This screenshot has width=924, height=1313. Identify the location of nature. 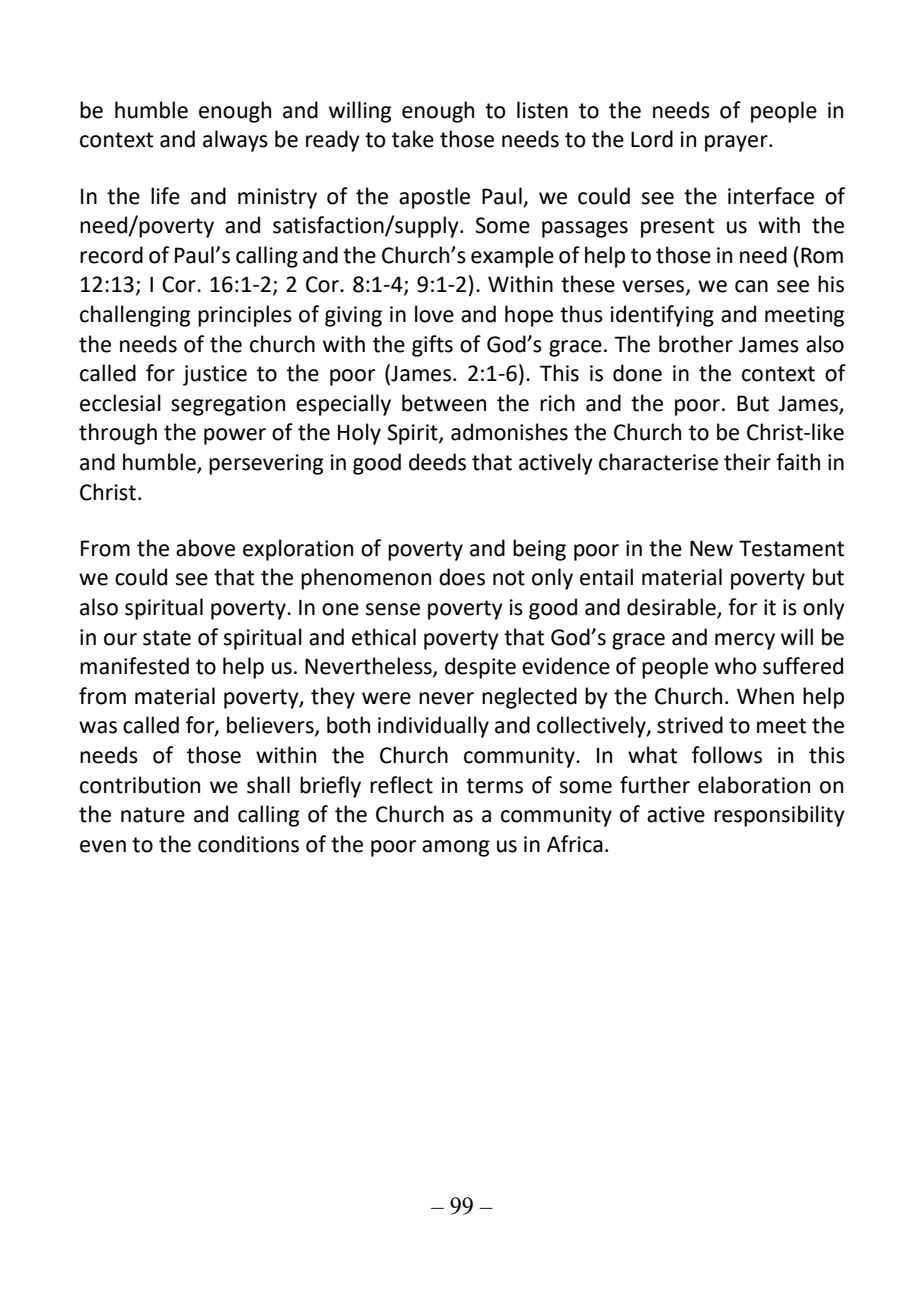
(153, 815).
